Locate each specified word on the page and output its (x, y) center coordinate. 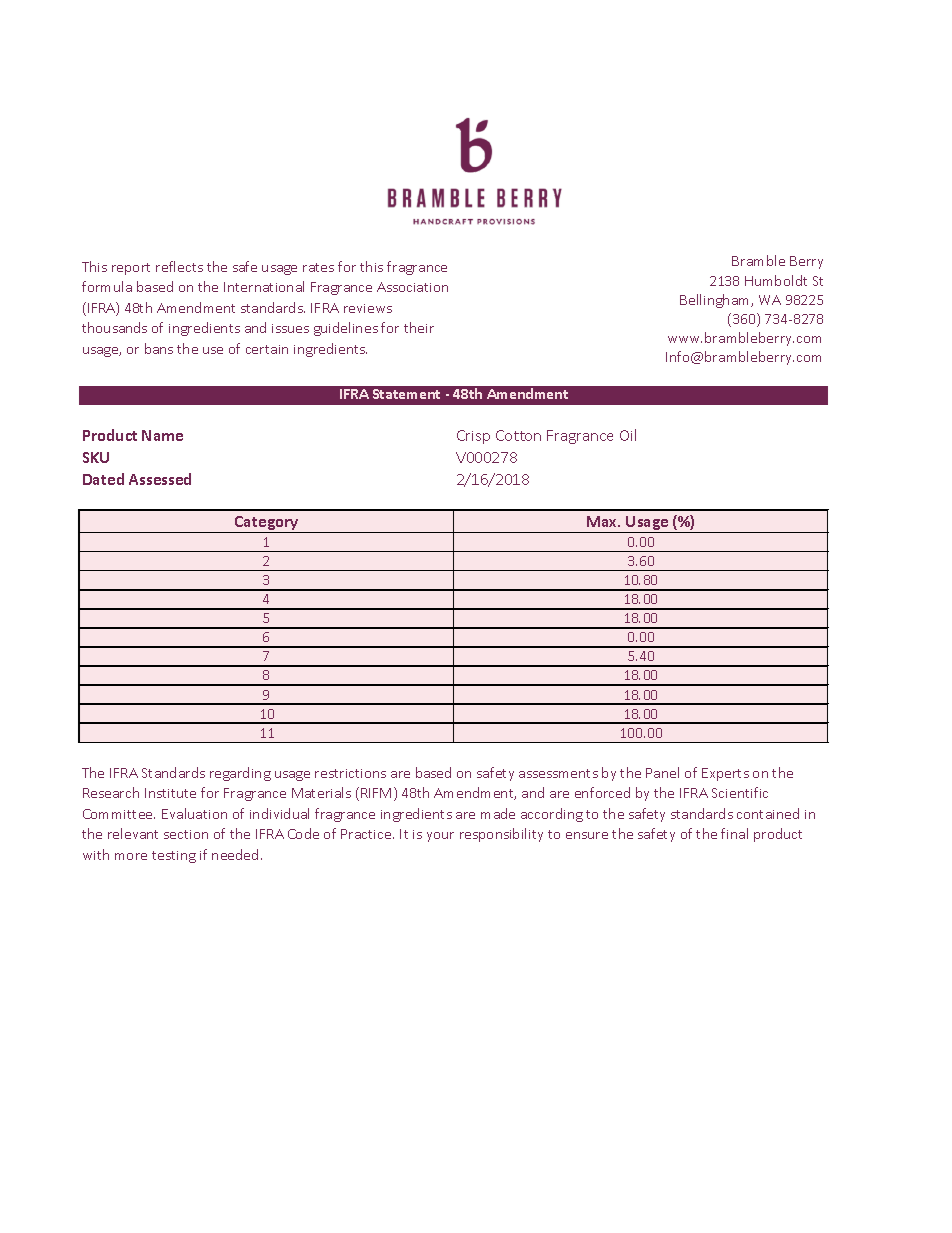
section (186, 834)
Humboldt (776, 280)
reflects (179, 266)
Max (603, 521)
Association (412, 287)
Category (267, 524)
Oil (628, 435)
